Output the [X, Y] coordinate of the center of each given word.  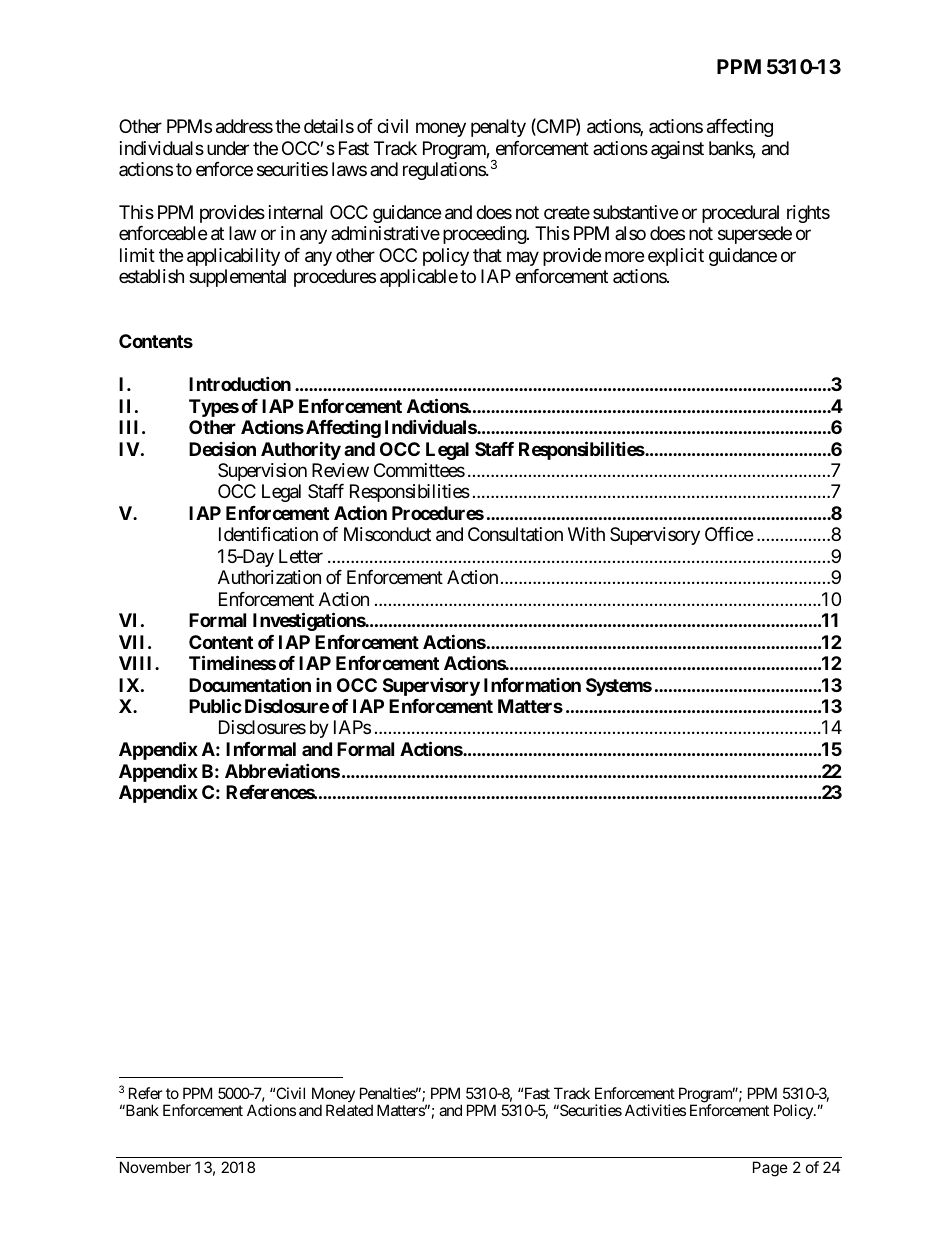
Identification [268, 534]
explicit [676, 257]
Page [770, 1169]
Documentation [250, 684]
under [228, 148]
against [677, 150]
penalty [498, 128]
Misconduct [387, 534]
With [586, 534]
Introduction [240, 383]
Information [532, 685]
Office [729, 534]
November [155, 1167]
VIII [137, 663]
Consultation [515, 534]
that [487, 255]
